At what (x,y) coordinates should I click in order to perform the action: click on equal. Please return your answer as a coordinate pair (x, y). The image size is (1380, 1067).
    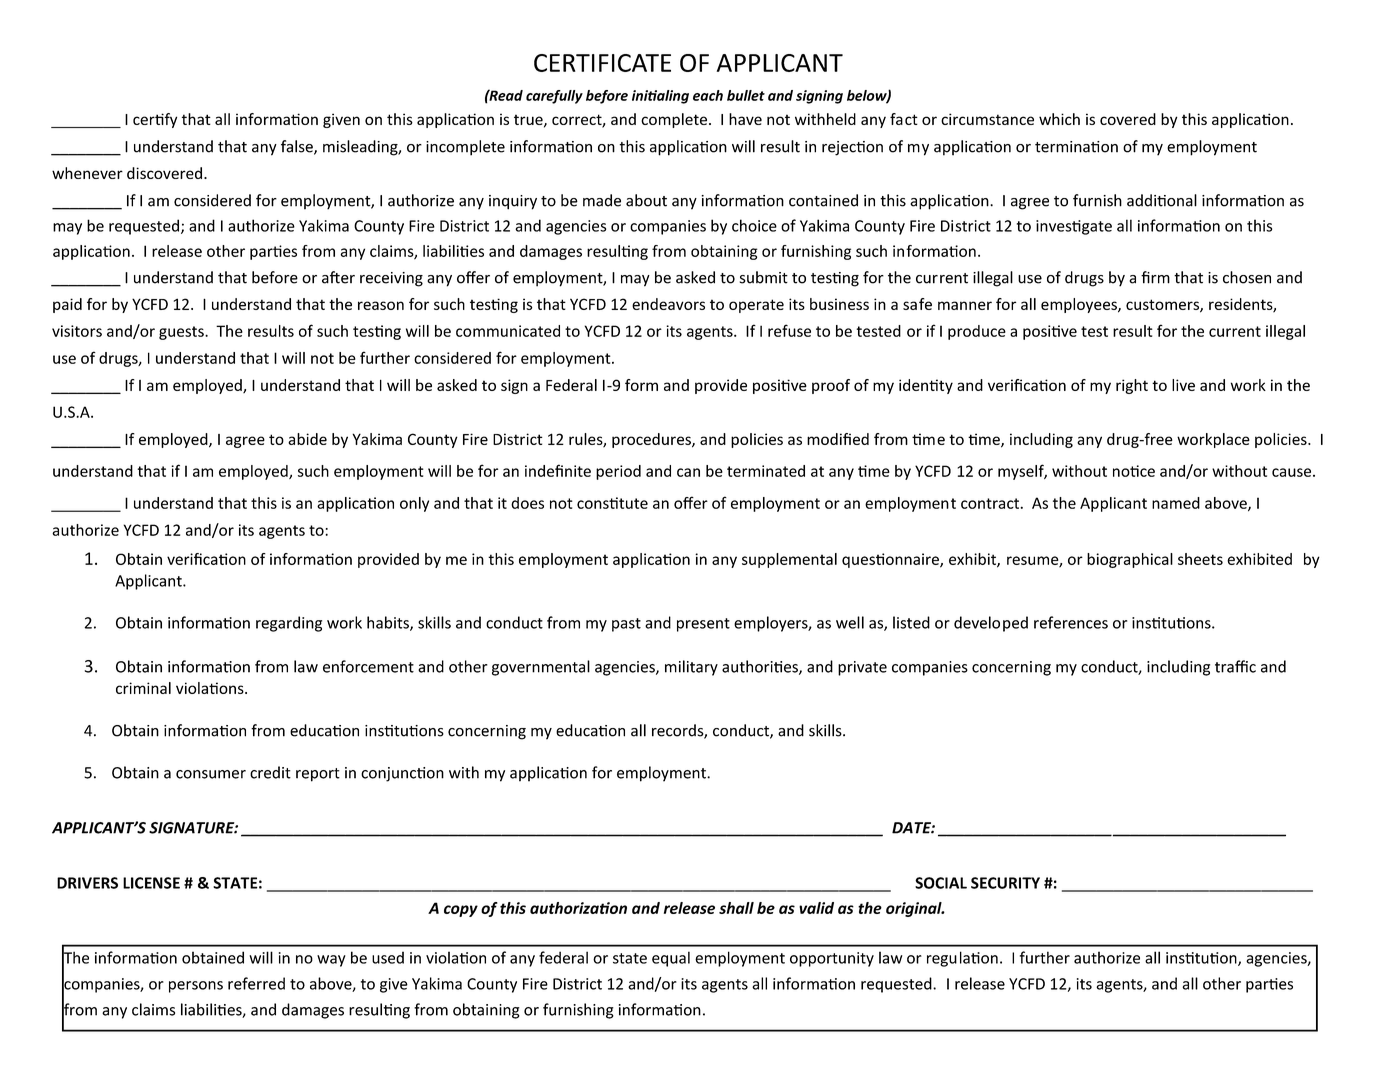
    Looking at the image, I should click on (671, 959).
